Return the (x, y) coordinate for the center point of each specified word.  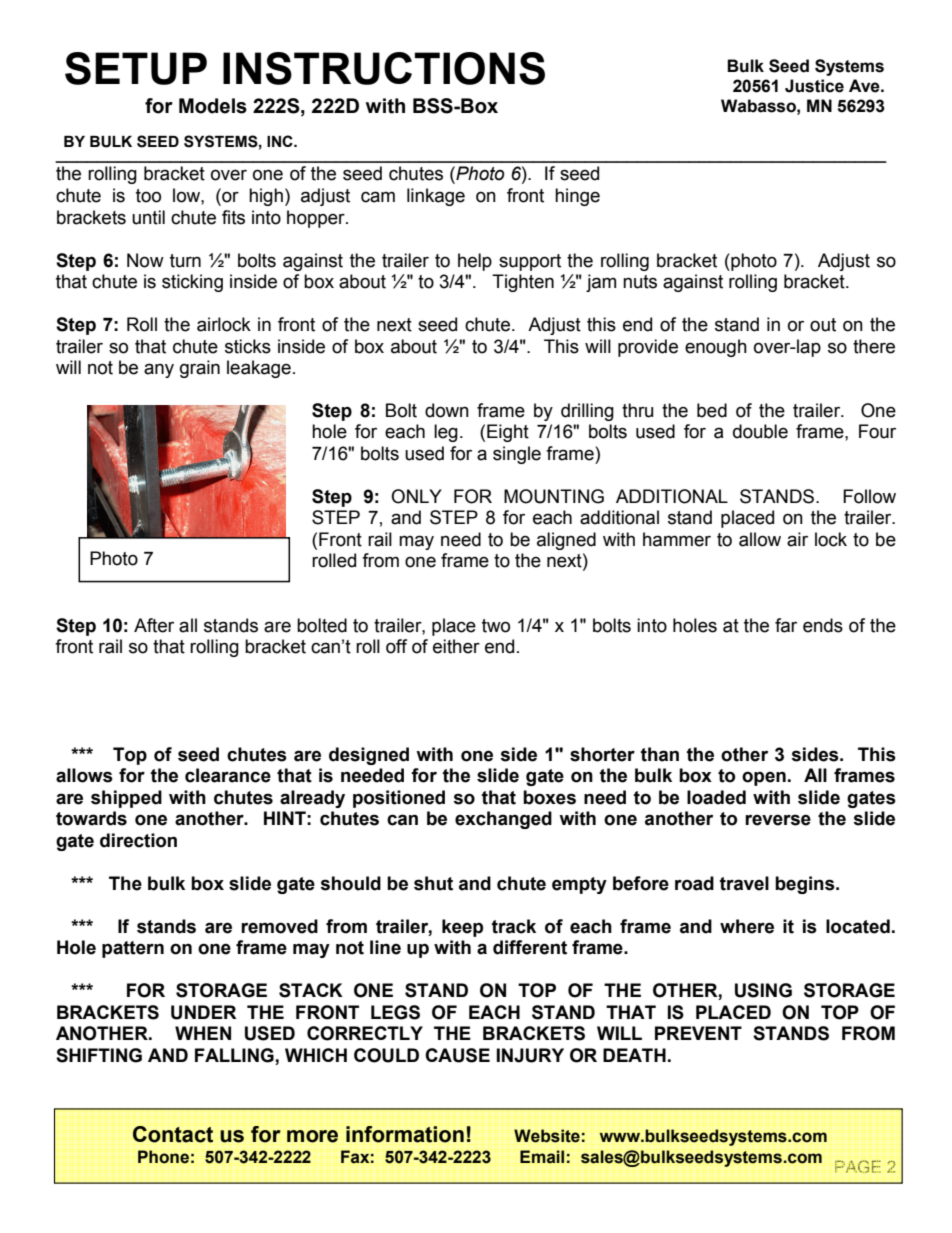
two (496, 626)
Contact (173, 1134)
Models (213, 106)
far (786, 625)
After (154, 625)
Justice (814, 86)
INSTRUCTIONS (384, 68)
